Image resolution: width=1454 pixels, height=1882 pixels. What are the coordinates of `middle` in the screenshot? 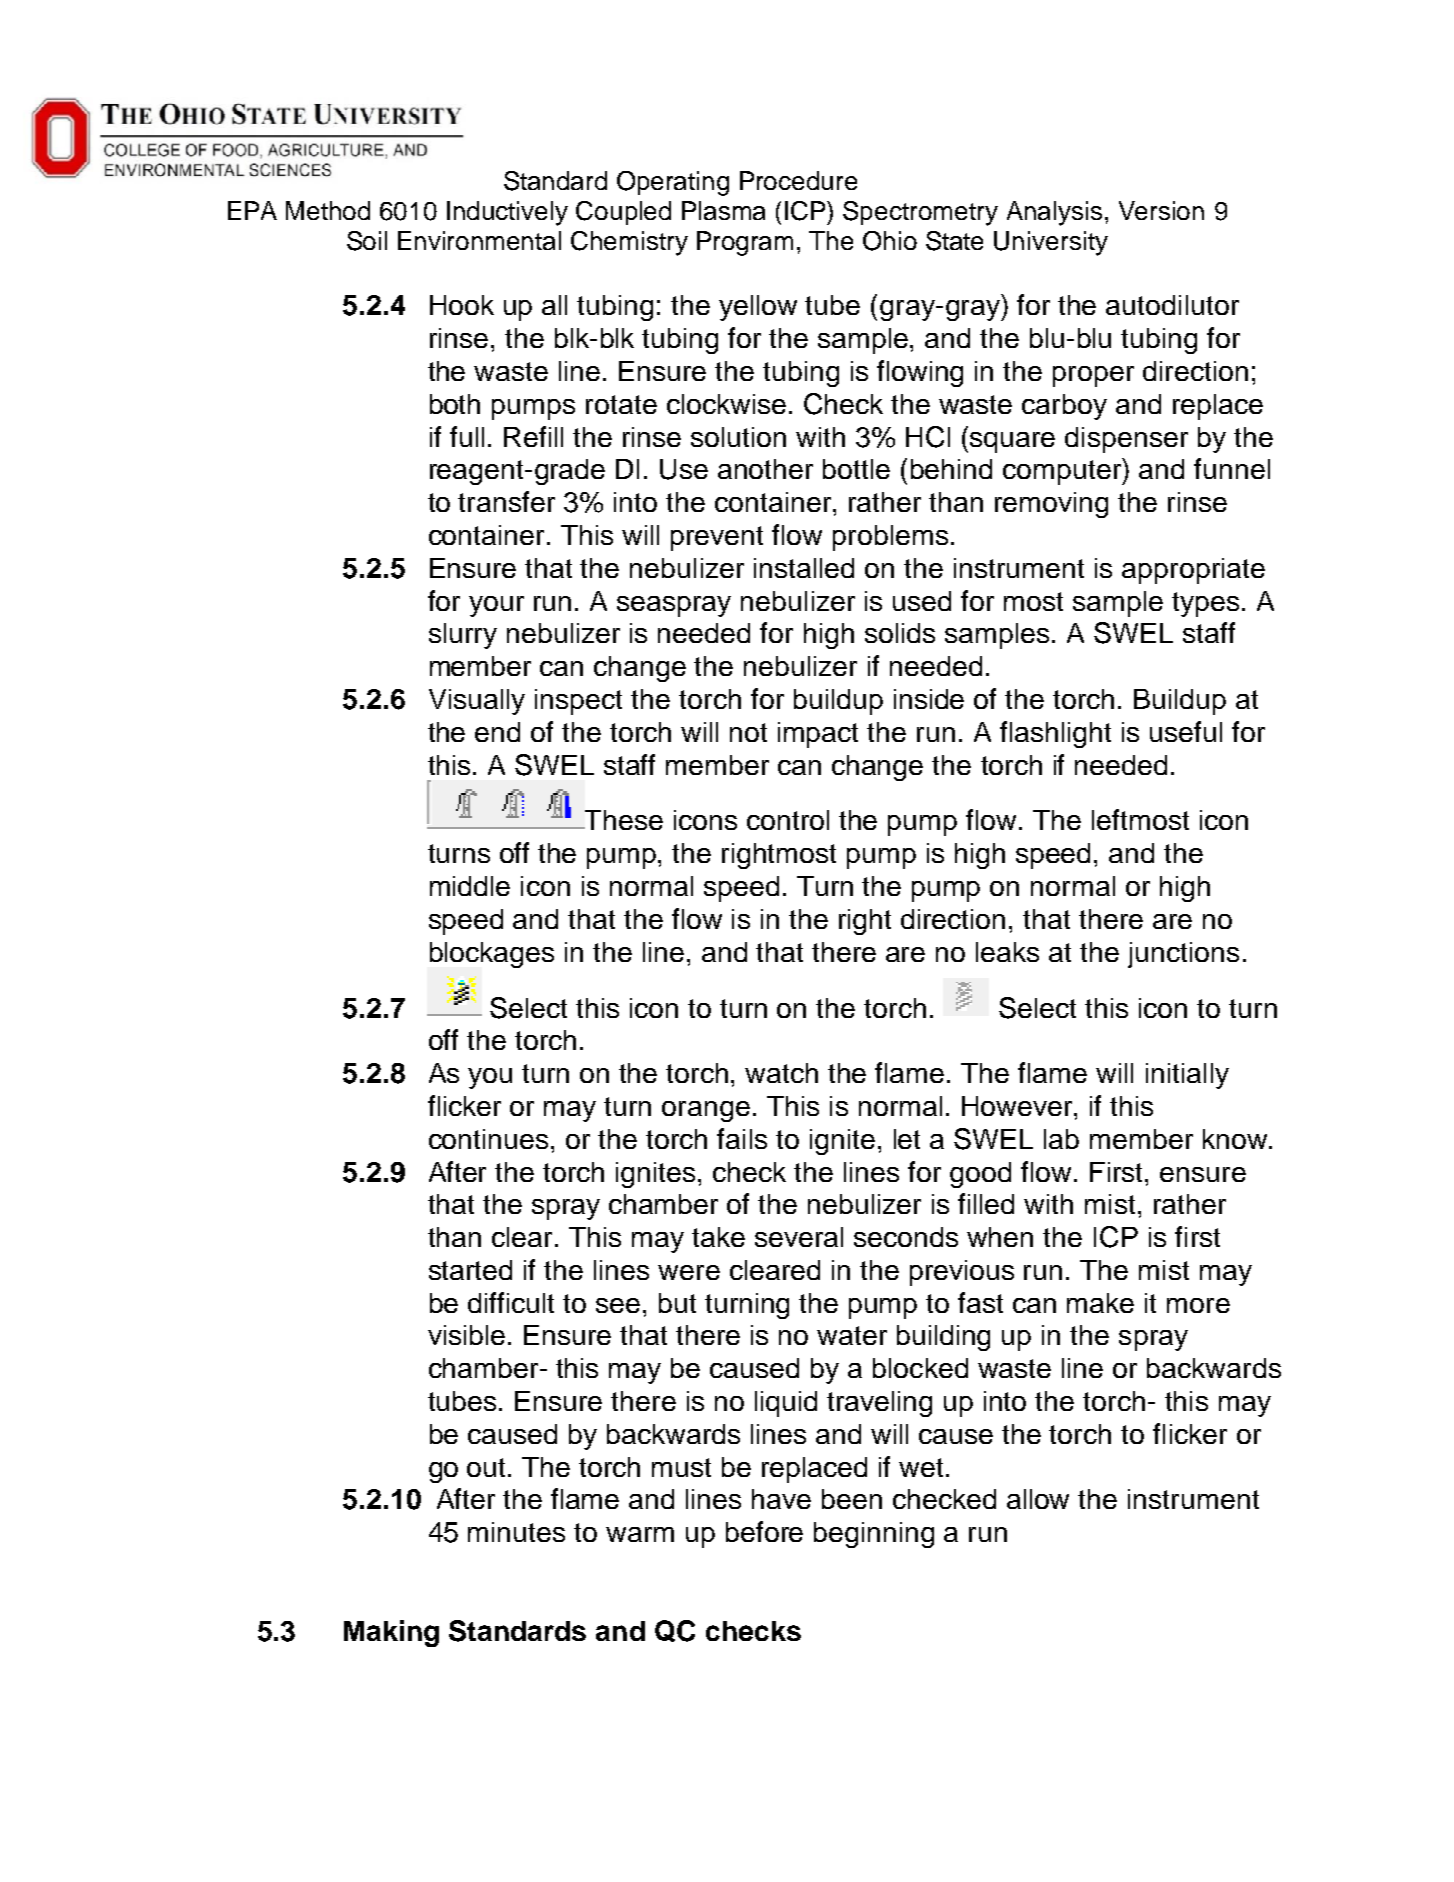 It's located at (470, 886).
